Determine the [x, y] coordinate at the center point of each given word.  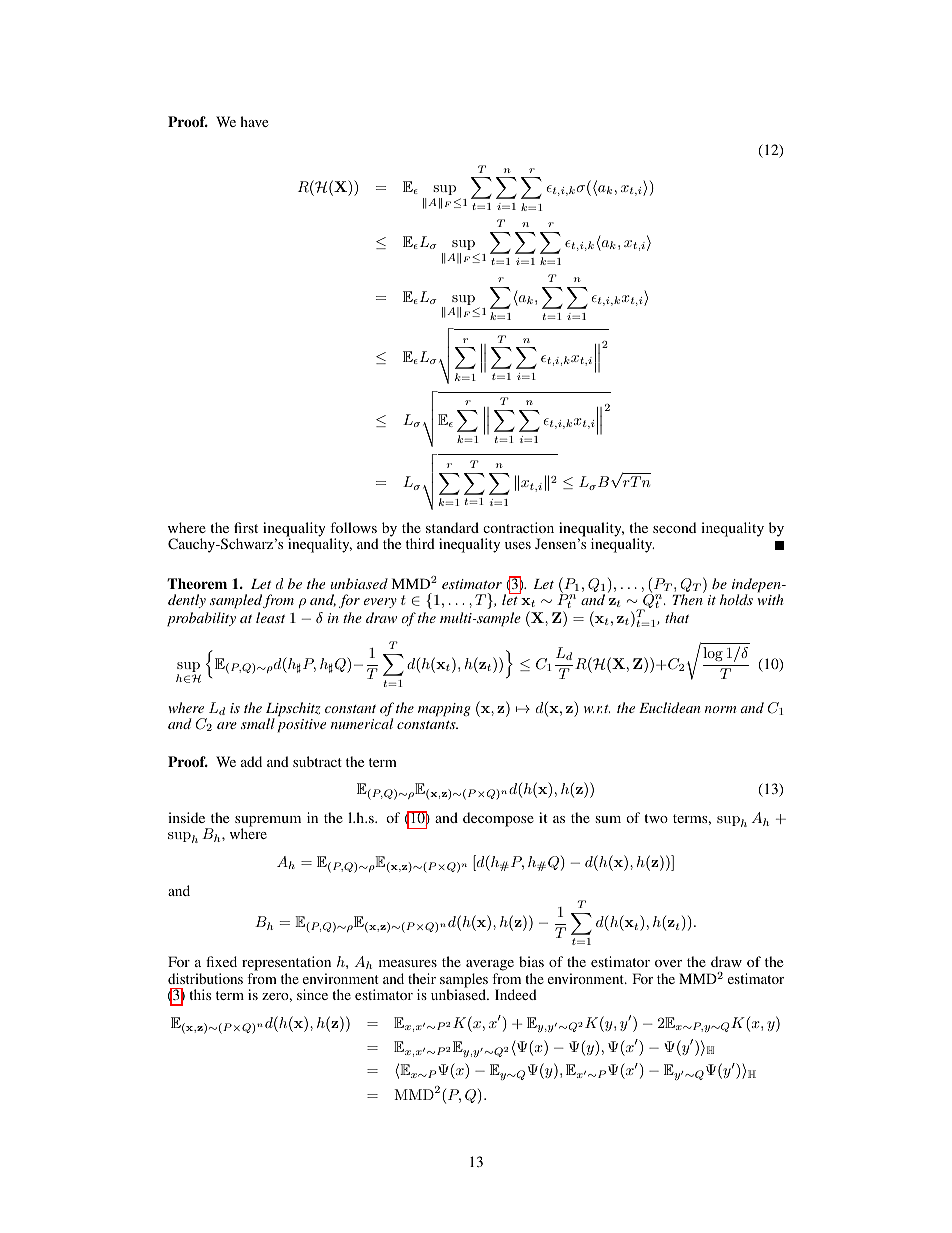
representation [286, 963]
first [246, 527]
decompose [498, 819]
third [420, 543]
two [656, 818]
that [677, 617]
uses [518, 545]
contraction [518, 527]
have [254, 121]
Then [688, 598]
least [270, 617]
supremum [268, 823]
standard [452, 527]
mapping [444, 709]
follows [353, 527]
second [674, 527]
